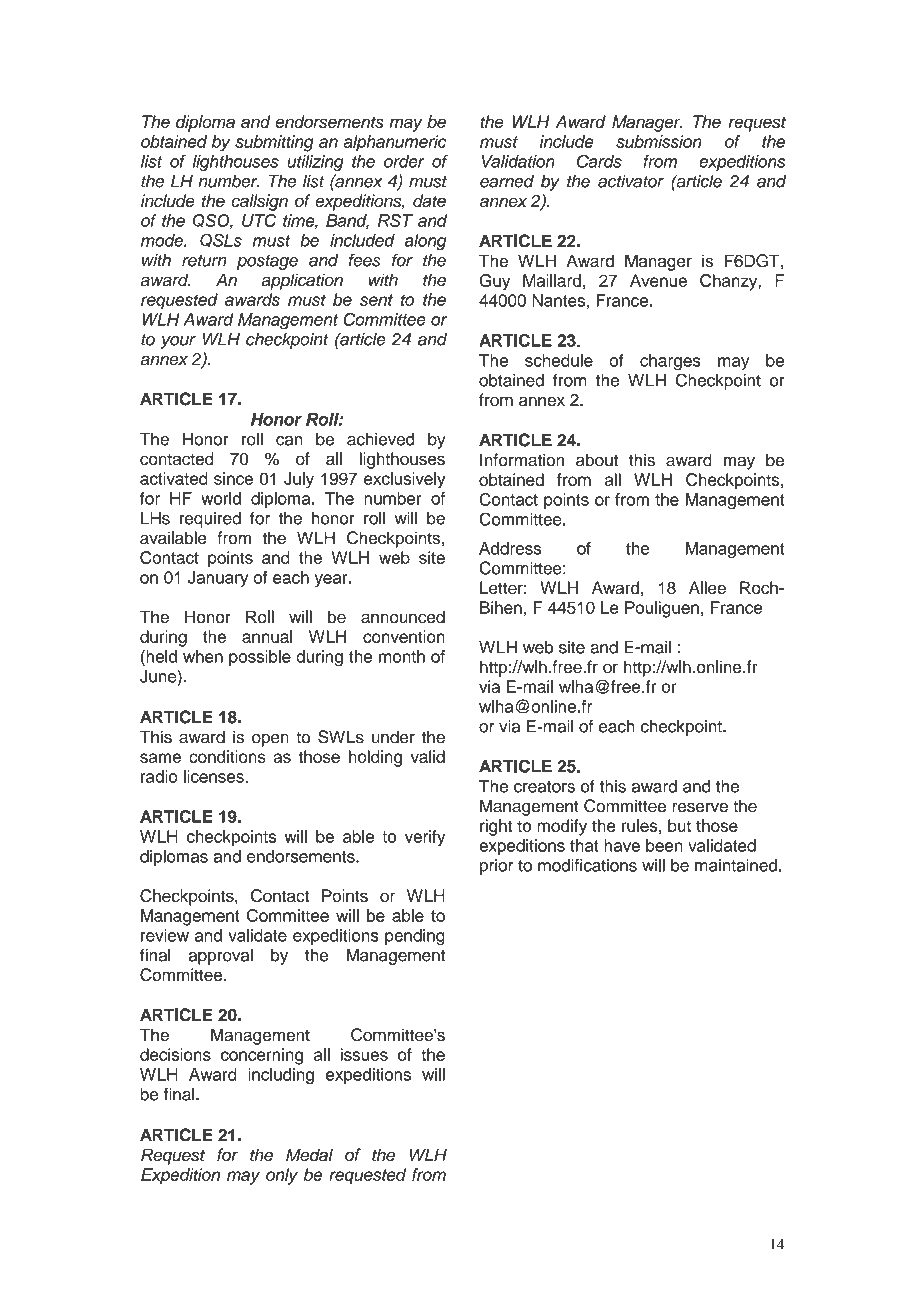 Image resolution: width=924 pixels, height=1308 pixels. What do you see at coordinates (203, 656) in the page?
I see `when` at bounding box center [203, 656].
